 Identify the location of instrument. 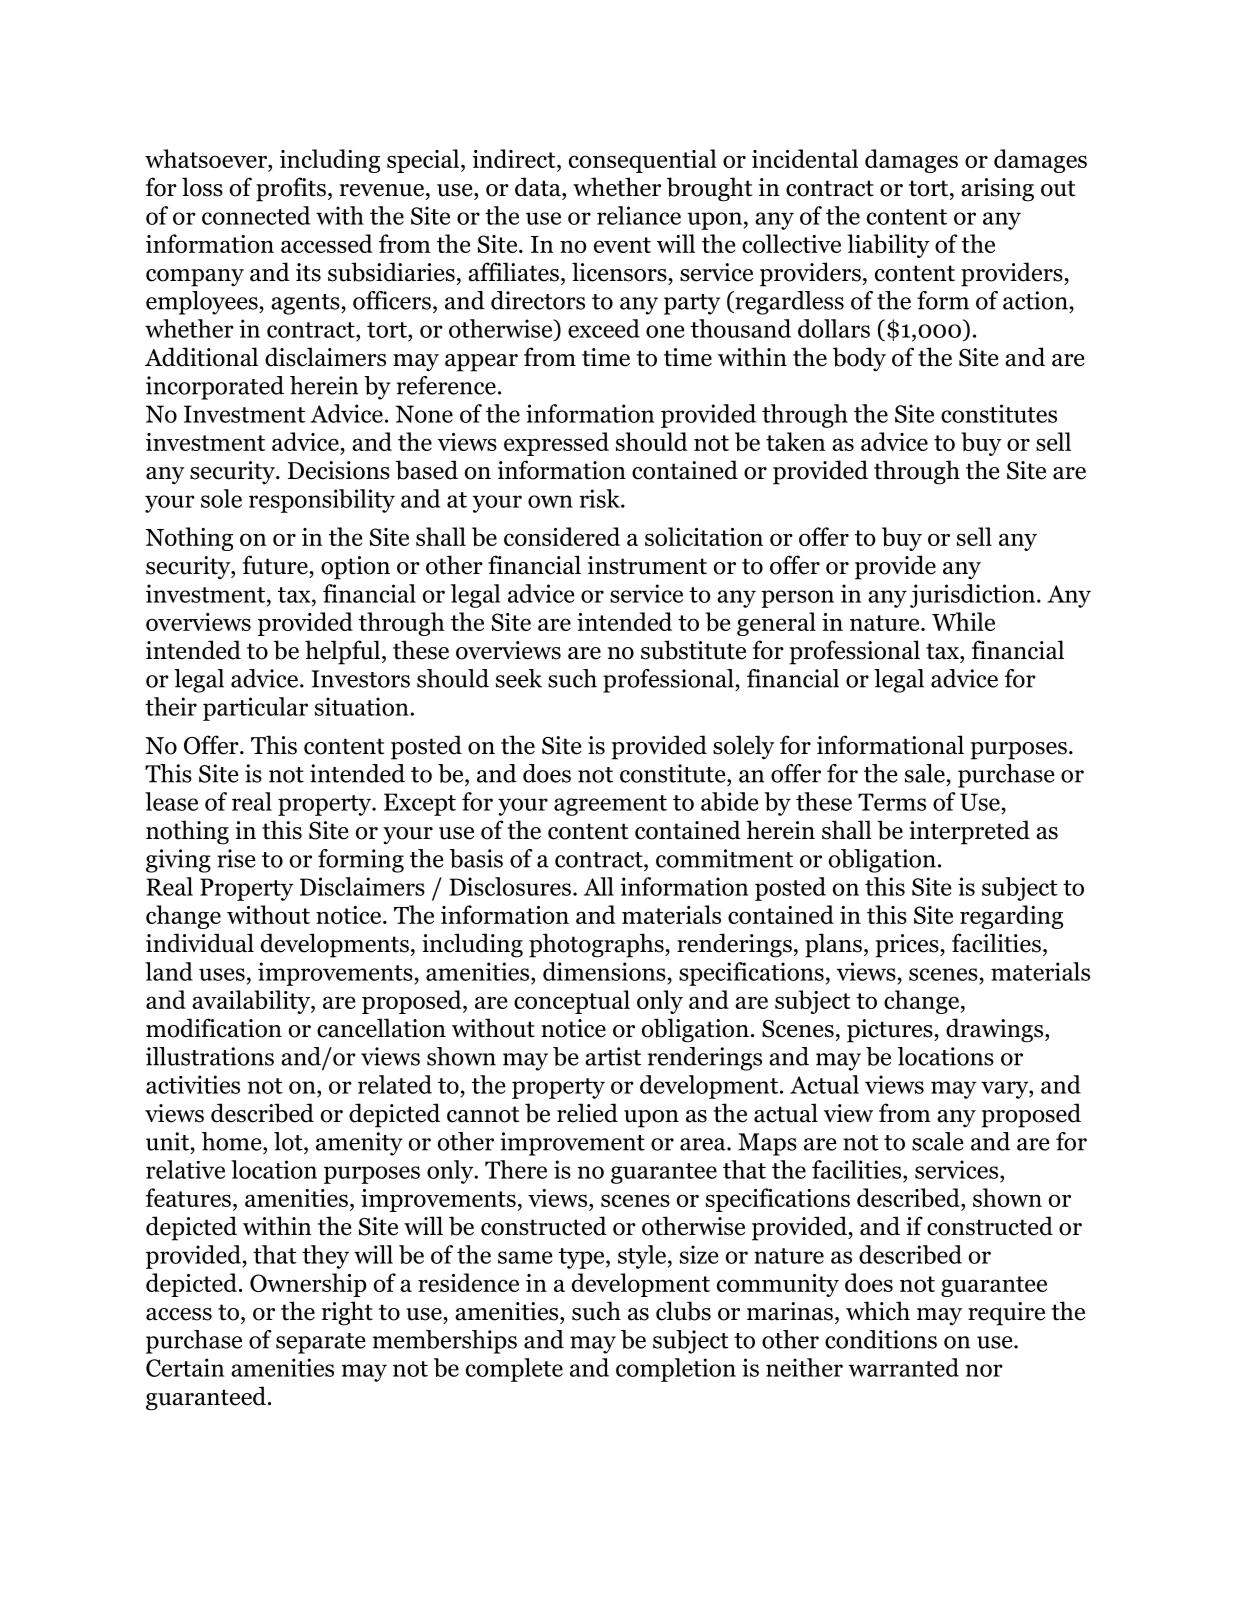
(647, 565).
